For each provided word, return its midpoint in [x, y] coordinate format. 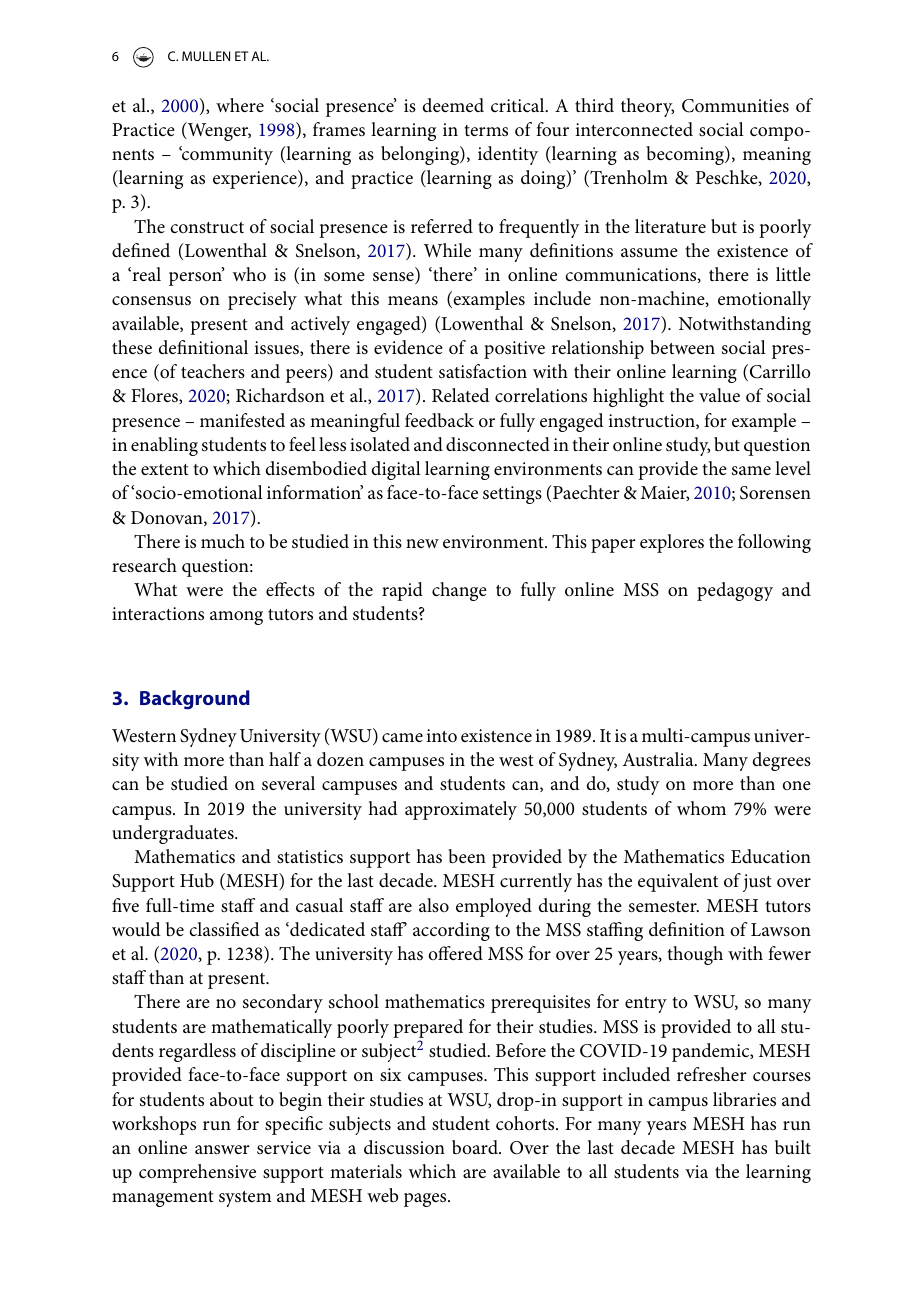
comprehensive [197, 1173]
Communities [735, 106]
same [751, 471]
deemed [453, 105]
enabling [164, 446]
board [476, 1147]
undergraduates [174, 834]
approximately [461, 810]
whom [701, 808]
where [240, 105]
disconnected [498, 444]
